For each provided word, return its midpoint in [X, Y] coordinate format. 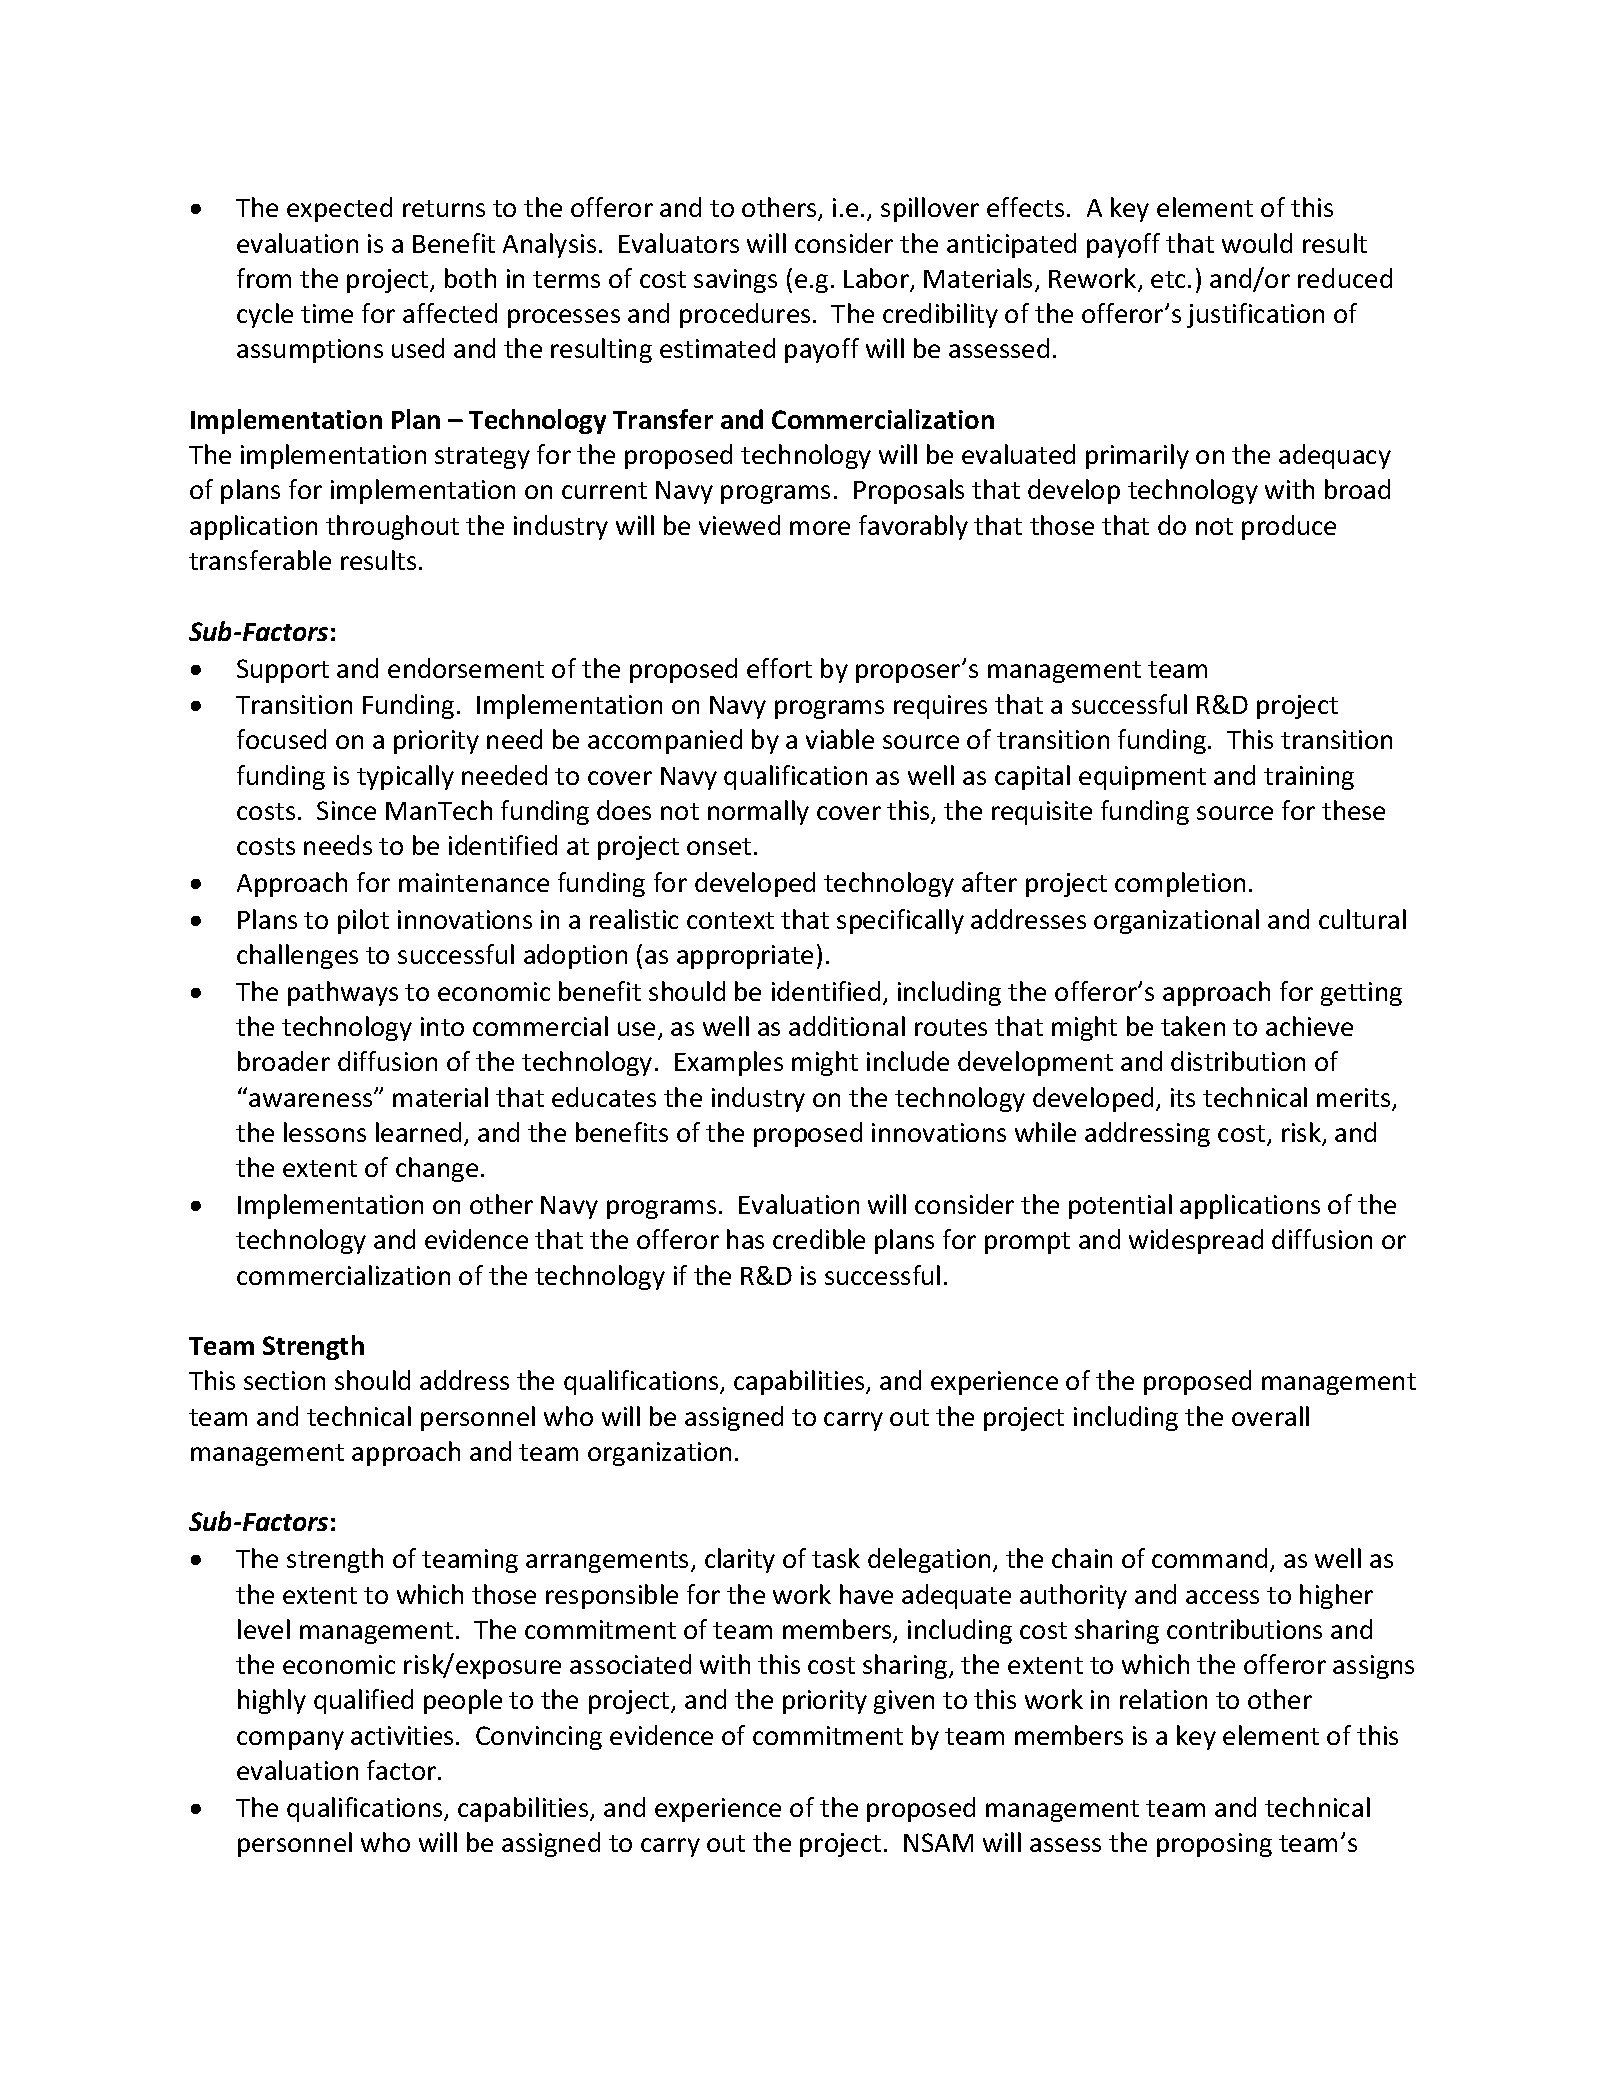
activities [402, 1735]
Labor [877, 279]
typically [405, 777]
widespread [1196, 1241]
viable [840, 739]
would [1257, 243]
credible [819, 1239]
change [437, 1169]
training [1309, 778]
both [470, 278]
